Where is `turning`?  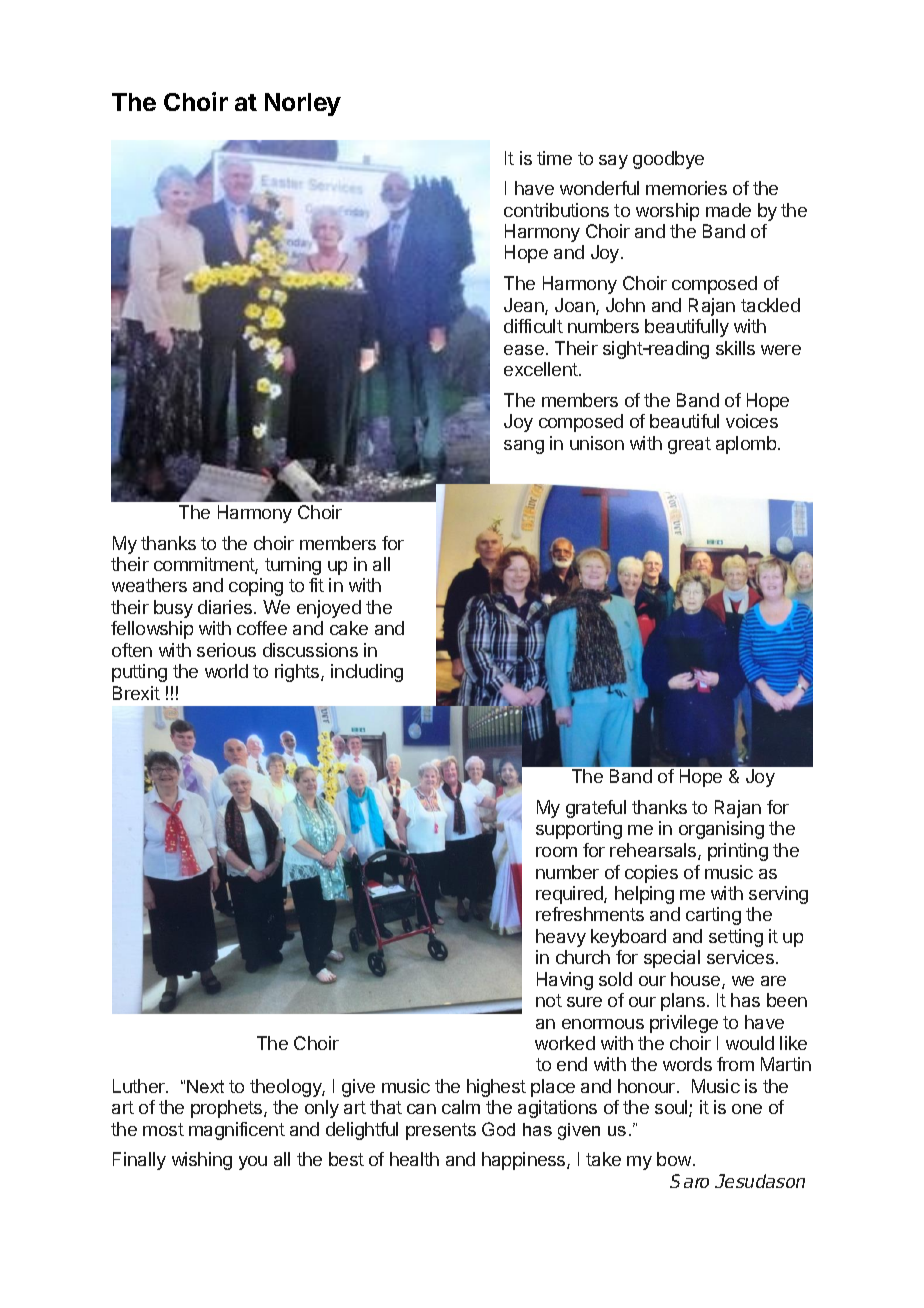 turning is located at coordinates (293, 566).
